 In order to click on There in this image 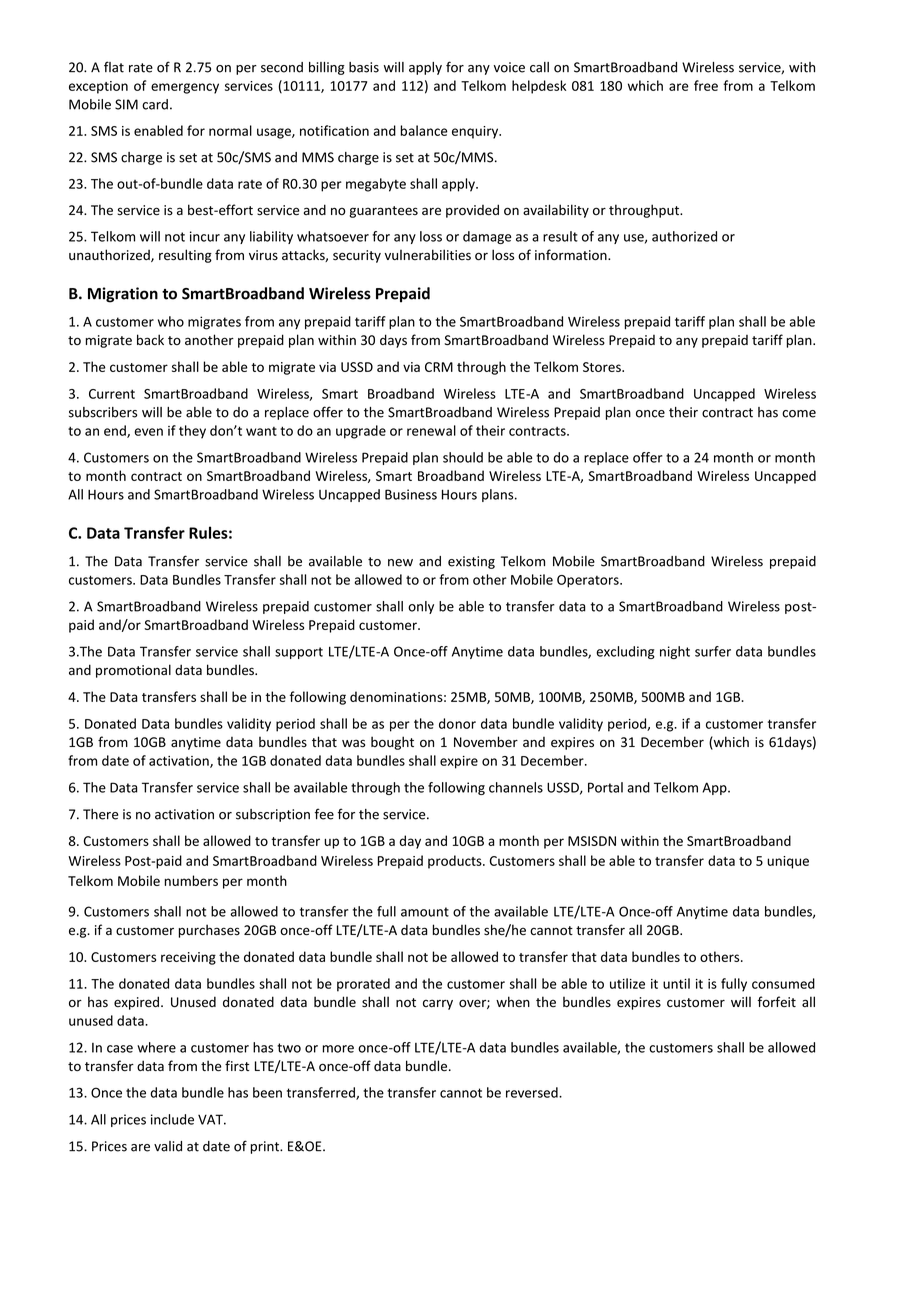, I will do `click(100, 814)`.
